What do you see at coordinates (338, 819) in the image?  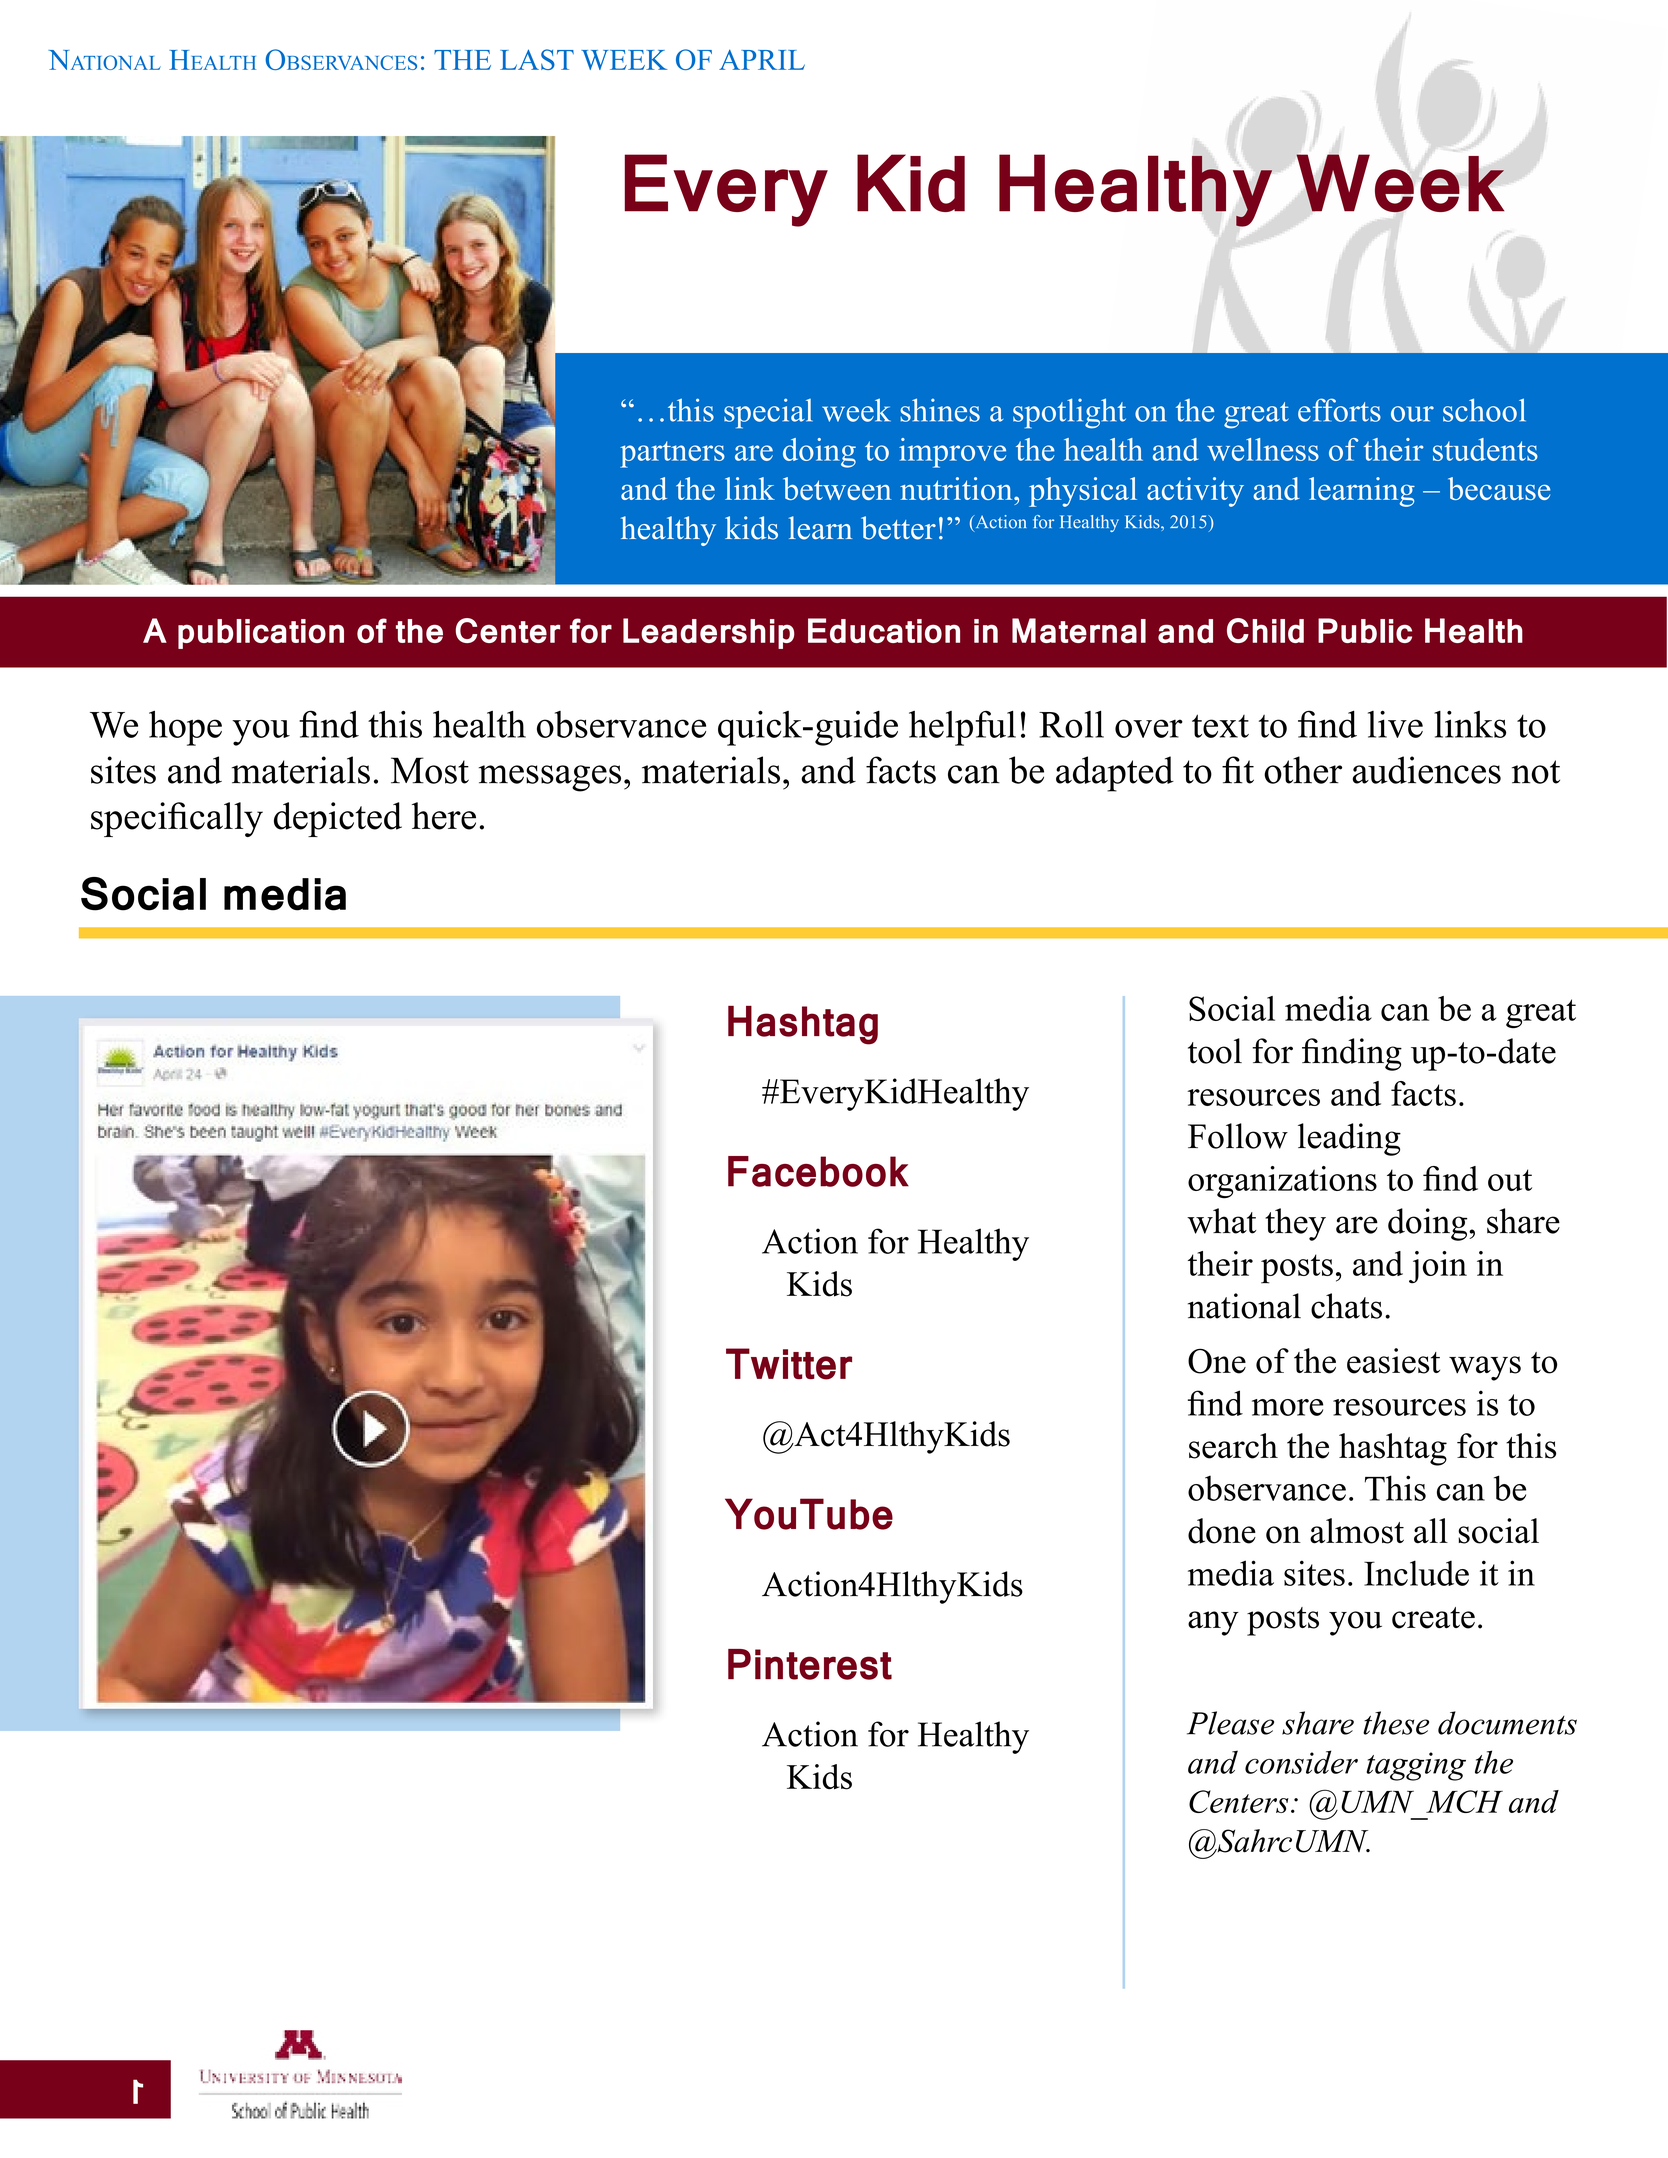 I see `depicted` at bounding box center [338, 819].
